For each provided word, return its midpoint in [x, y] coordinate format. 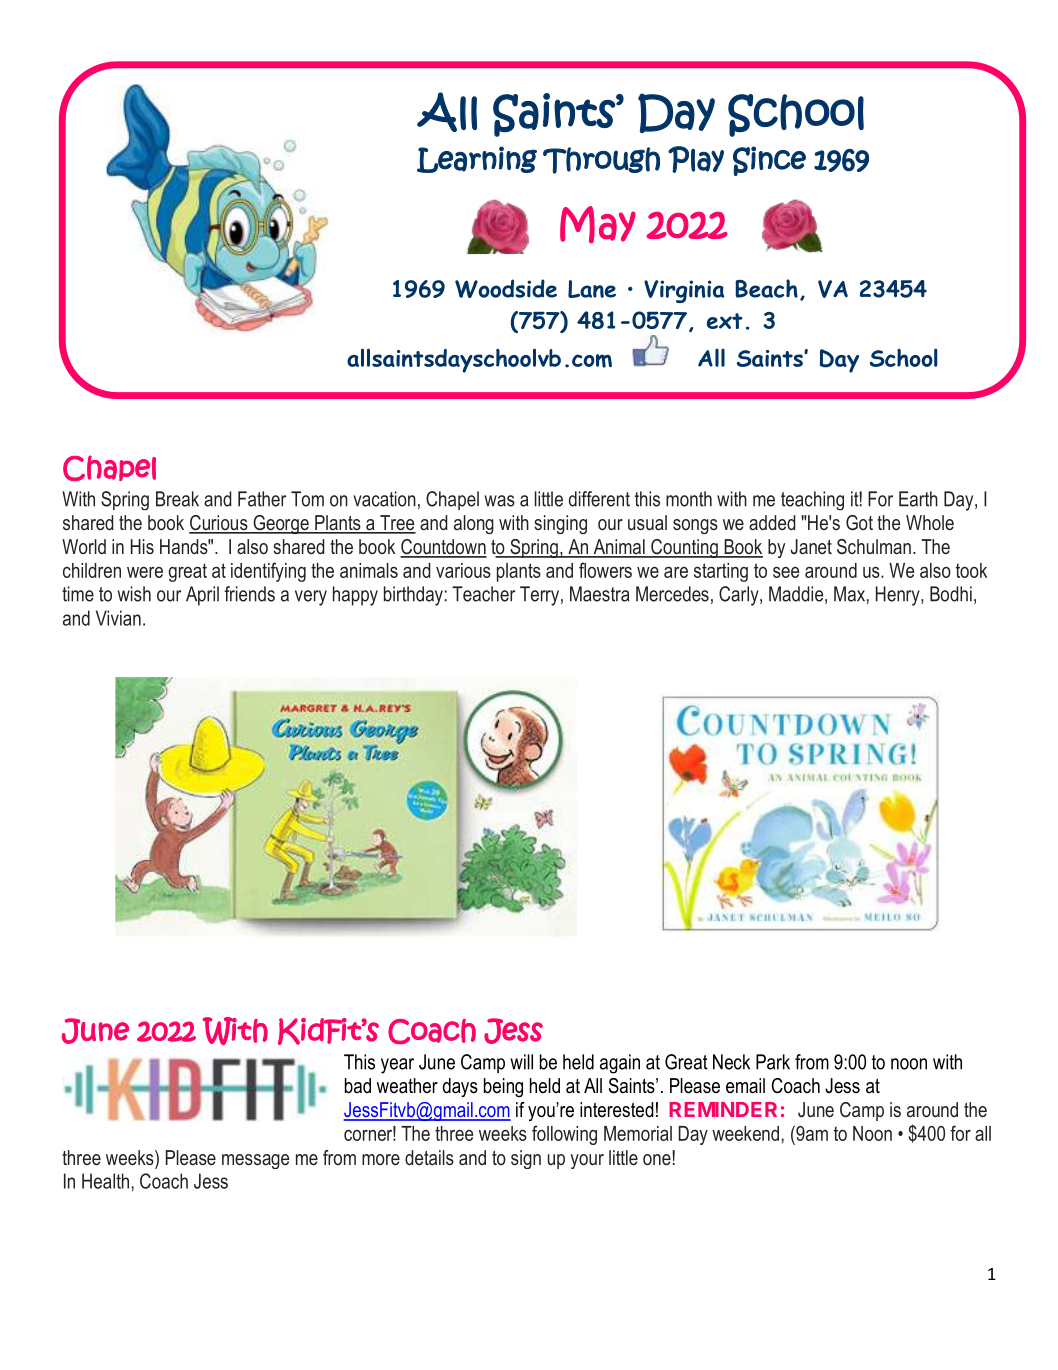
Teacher [483, 594]
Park [773, 1062]
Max [849, 594]
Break [177, 499]
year [397, 1066]
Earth [918, 499]
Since [769, 161]
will [521, 1062]
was [499, 501]
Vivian [118, 618]
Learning [477, 159]
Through [601, 160]
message [255, 1161]
